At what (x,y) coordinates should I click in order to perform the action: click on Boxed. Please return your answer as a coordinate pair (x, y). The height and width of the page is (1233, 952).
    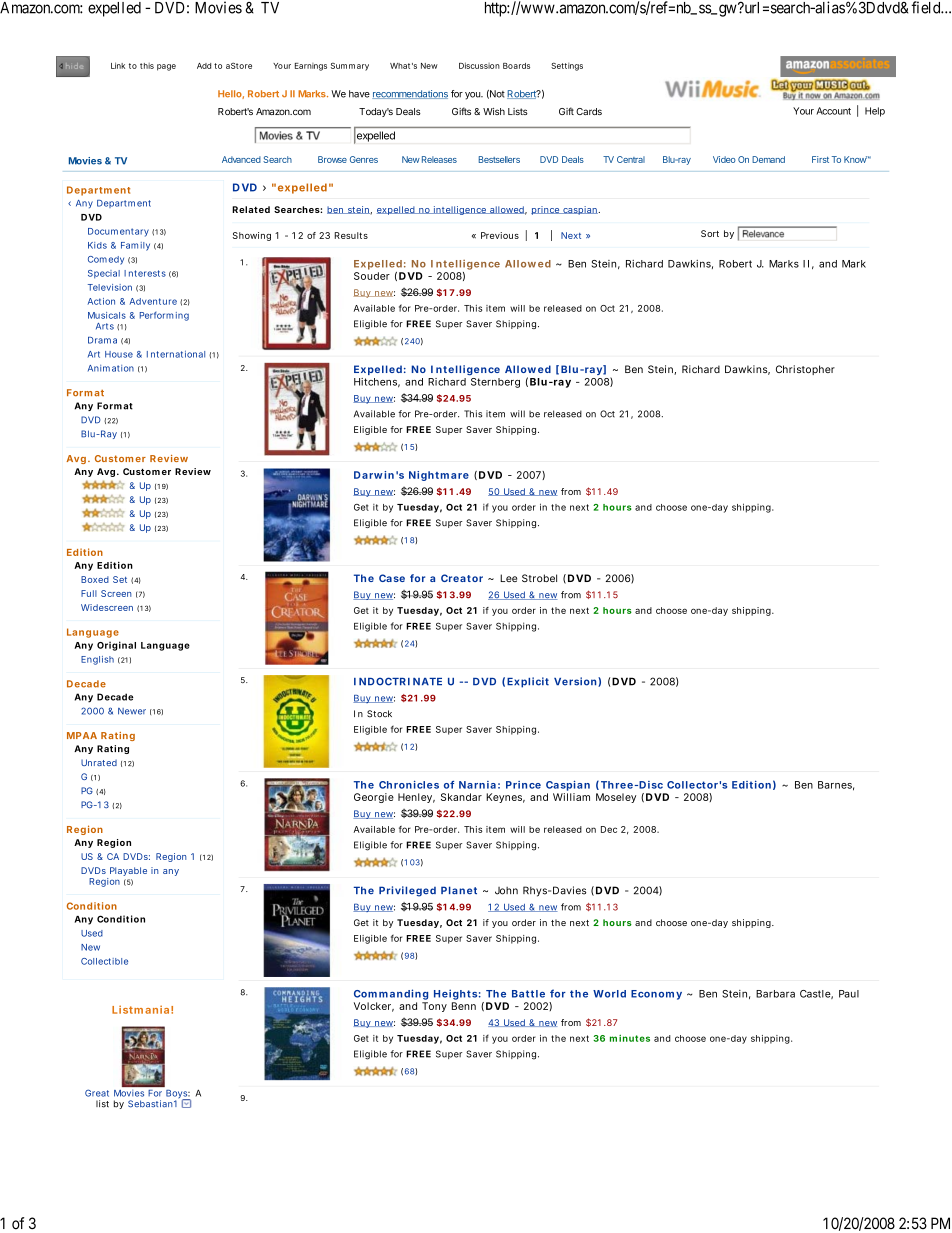
    Looking at the image, I should click on (95, 579).
